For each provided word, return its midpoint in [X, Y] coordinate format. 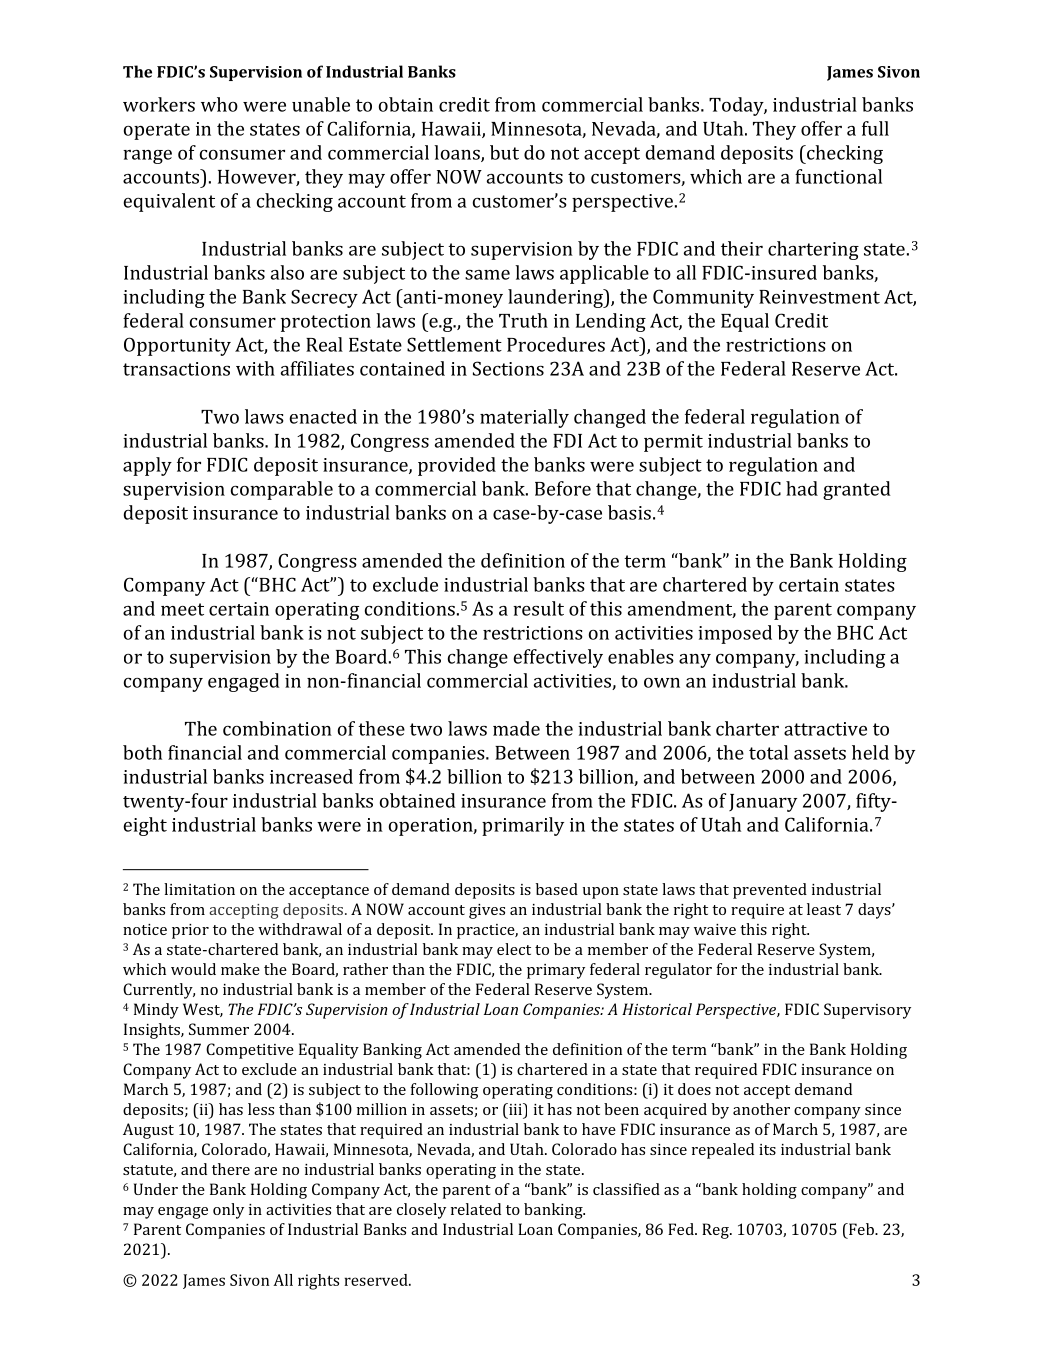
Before [563, 488]
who [219, 104]
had [802, 488]
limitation [199, 889]
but [504, 152]
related [476, 1209]
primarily [523, 826]
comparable [282, 490]
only [228, 1211]
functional [838, 176]
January [763, 803]
